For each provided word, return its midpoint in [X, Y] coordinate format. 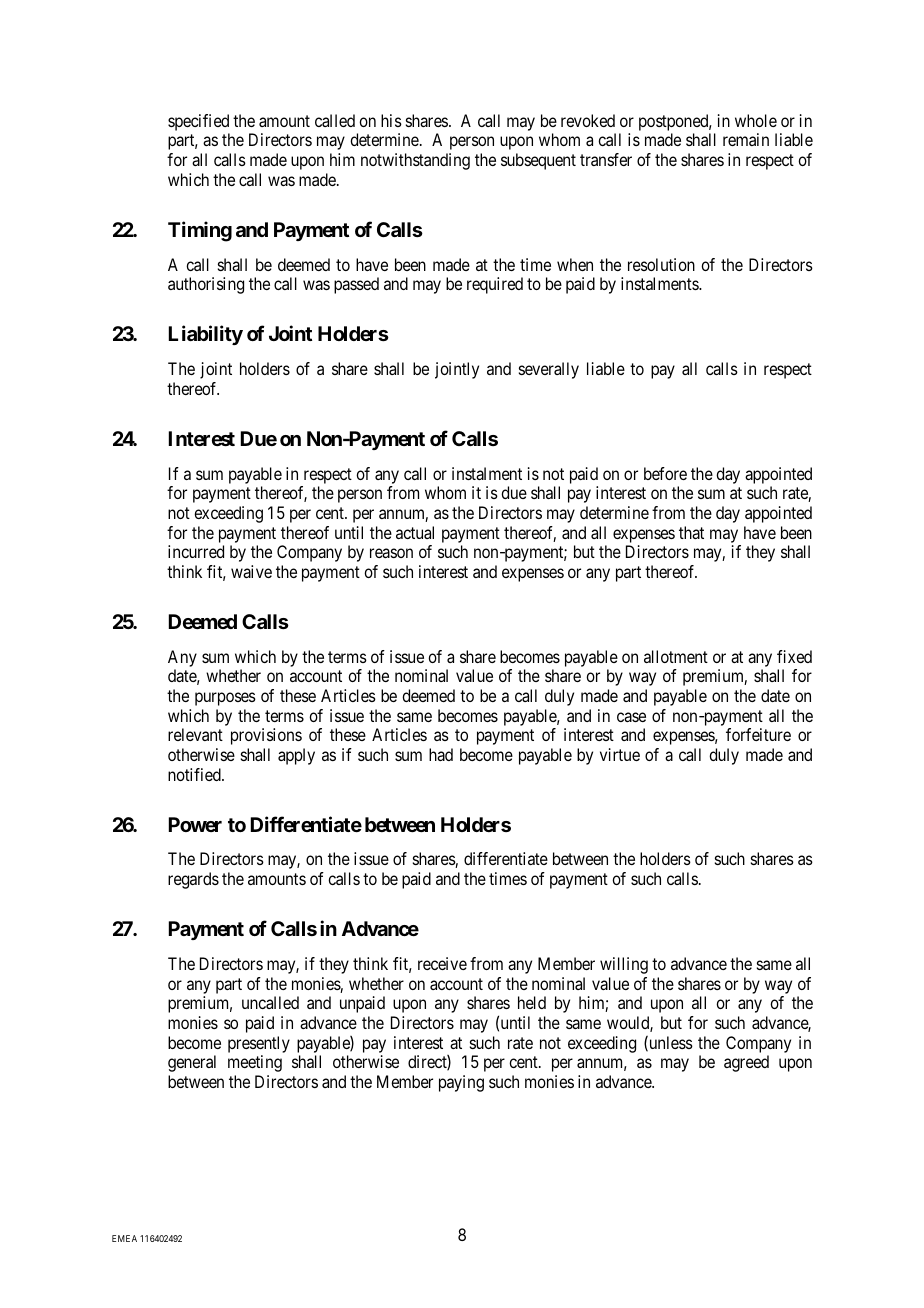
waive [251, 571]
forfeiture [758, 734]
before [665, 473]
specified [199, 124]
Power [195, 824]
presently [259, 1044]
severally [549, 370]
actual [415, 532]
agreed [746, 1063]
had [441, 754]
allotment [676, 656]
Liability [206, 335]
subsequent [538, 161]
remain [746, 139]
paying [461, 1083]
